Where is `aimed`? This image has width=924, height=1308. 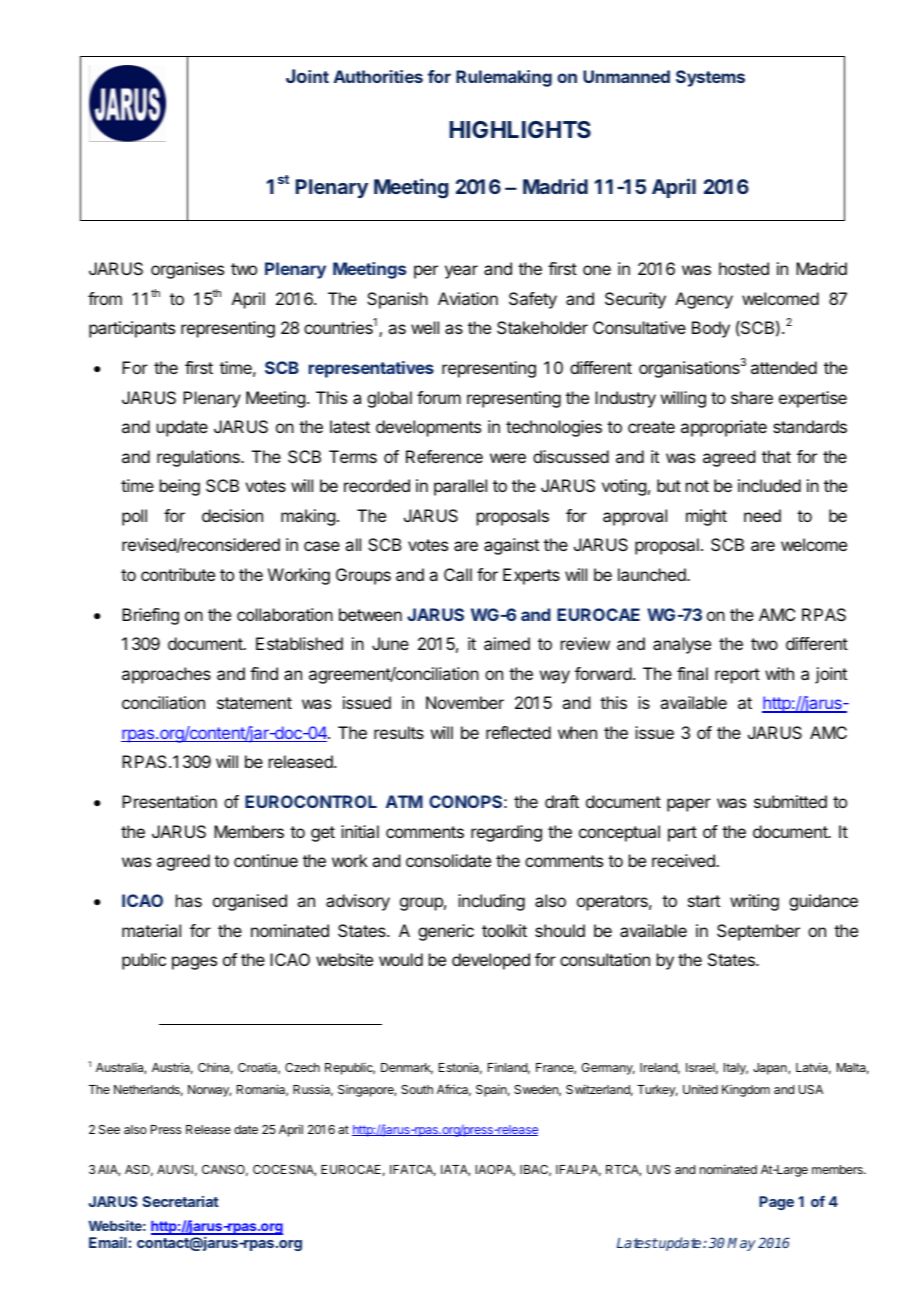 aimed is located at coordinates (507, 643).
